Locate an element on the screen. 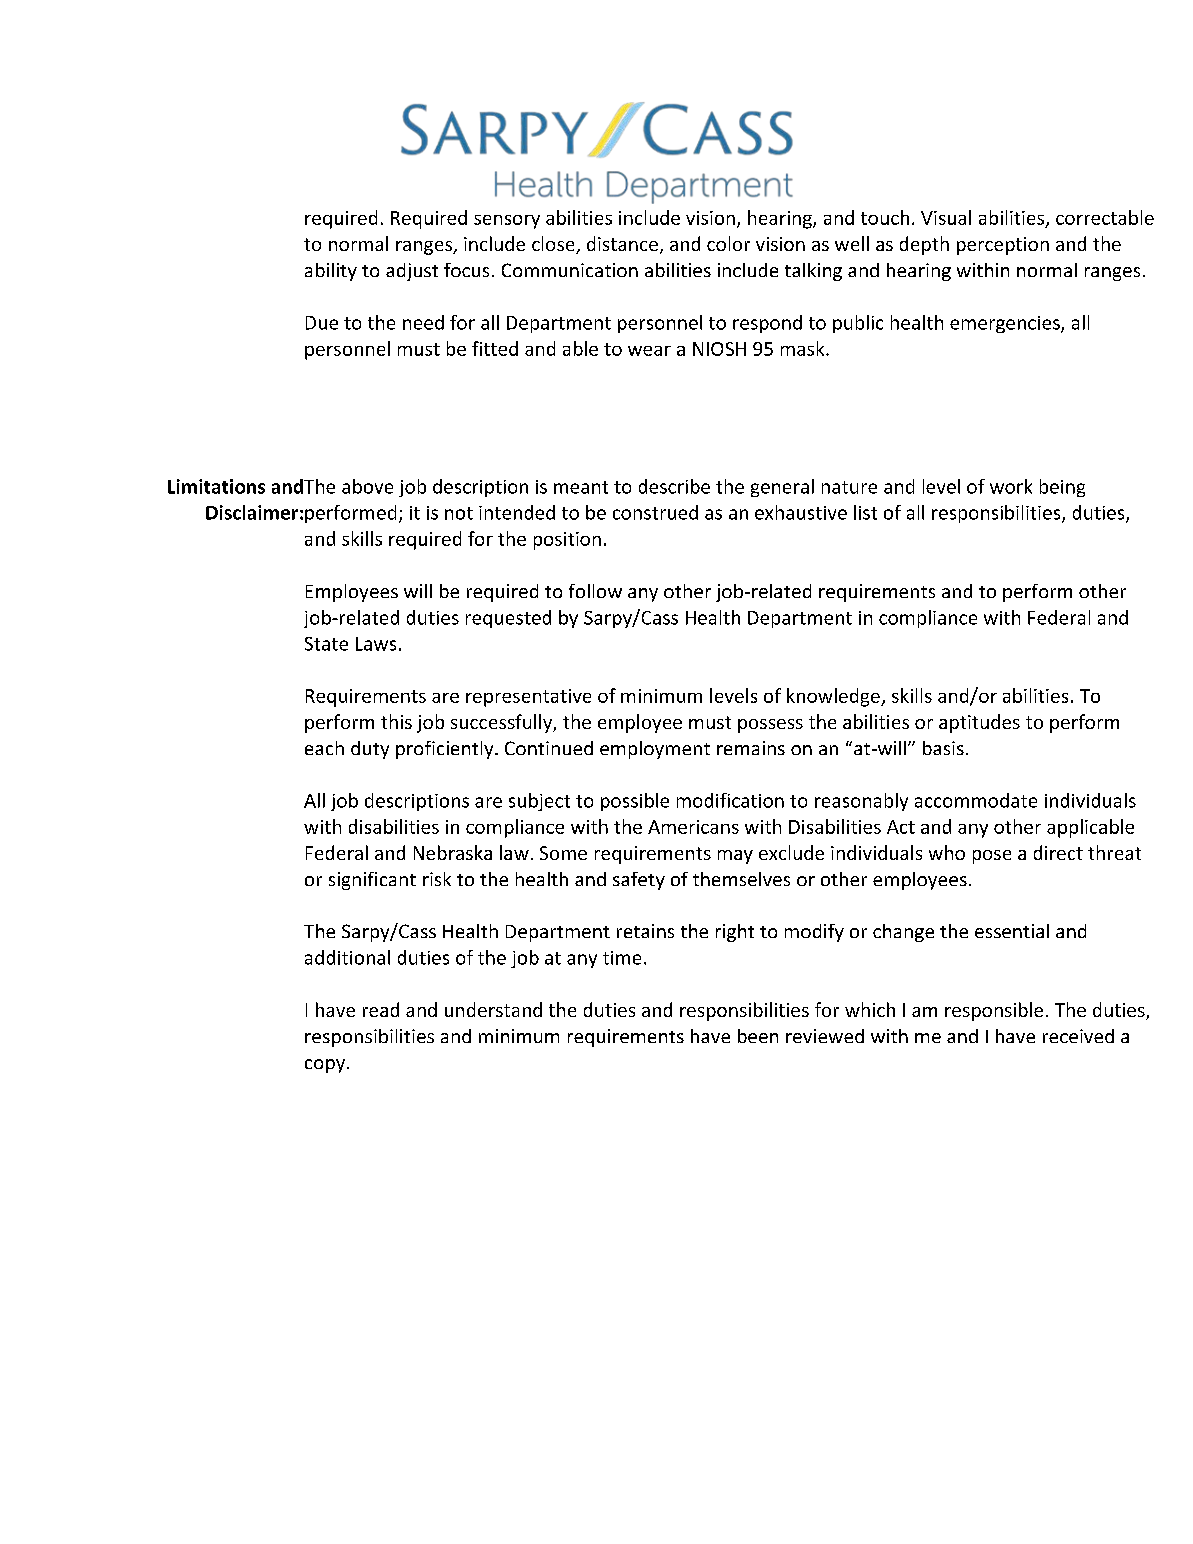  copy is located at coordinates (326, 1066).
